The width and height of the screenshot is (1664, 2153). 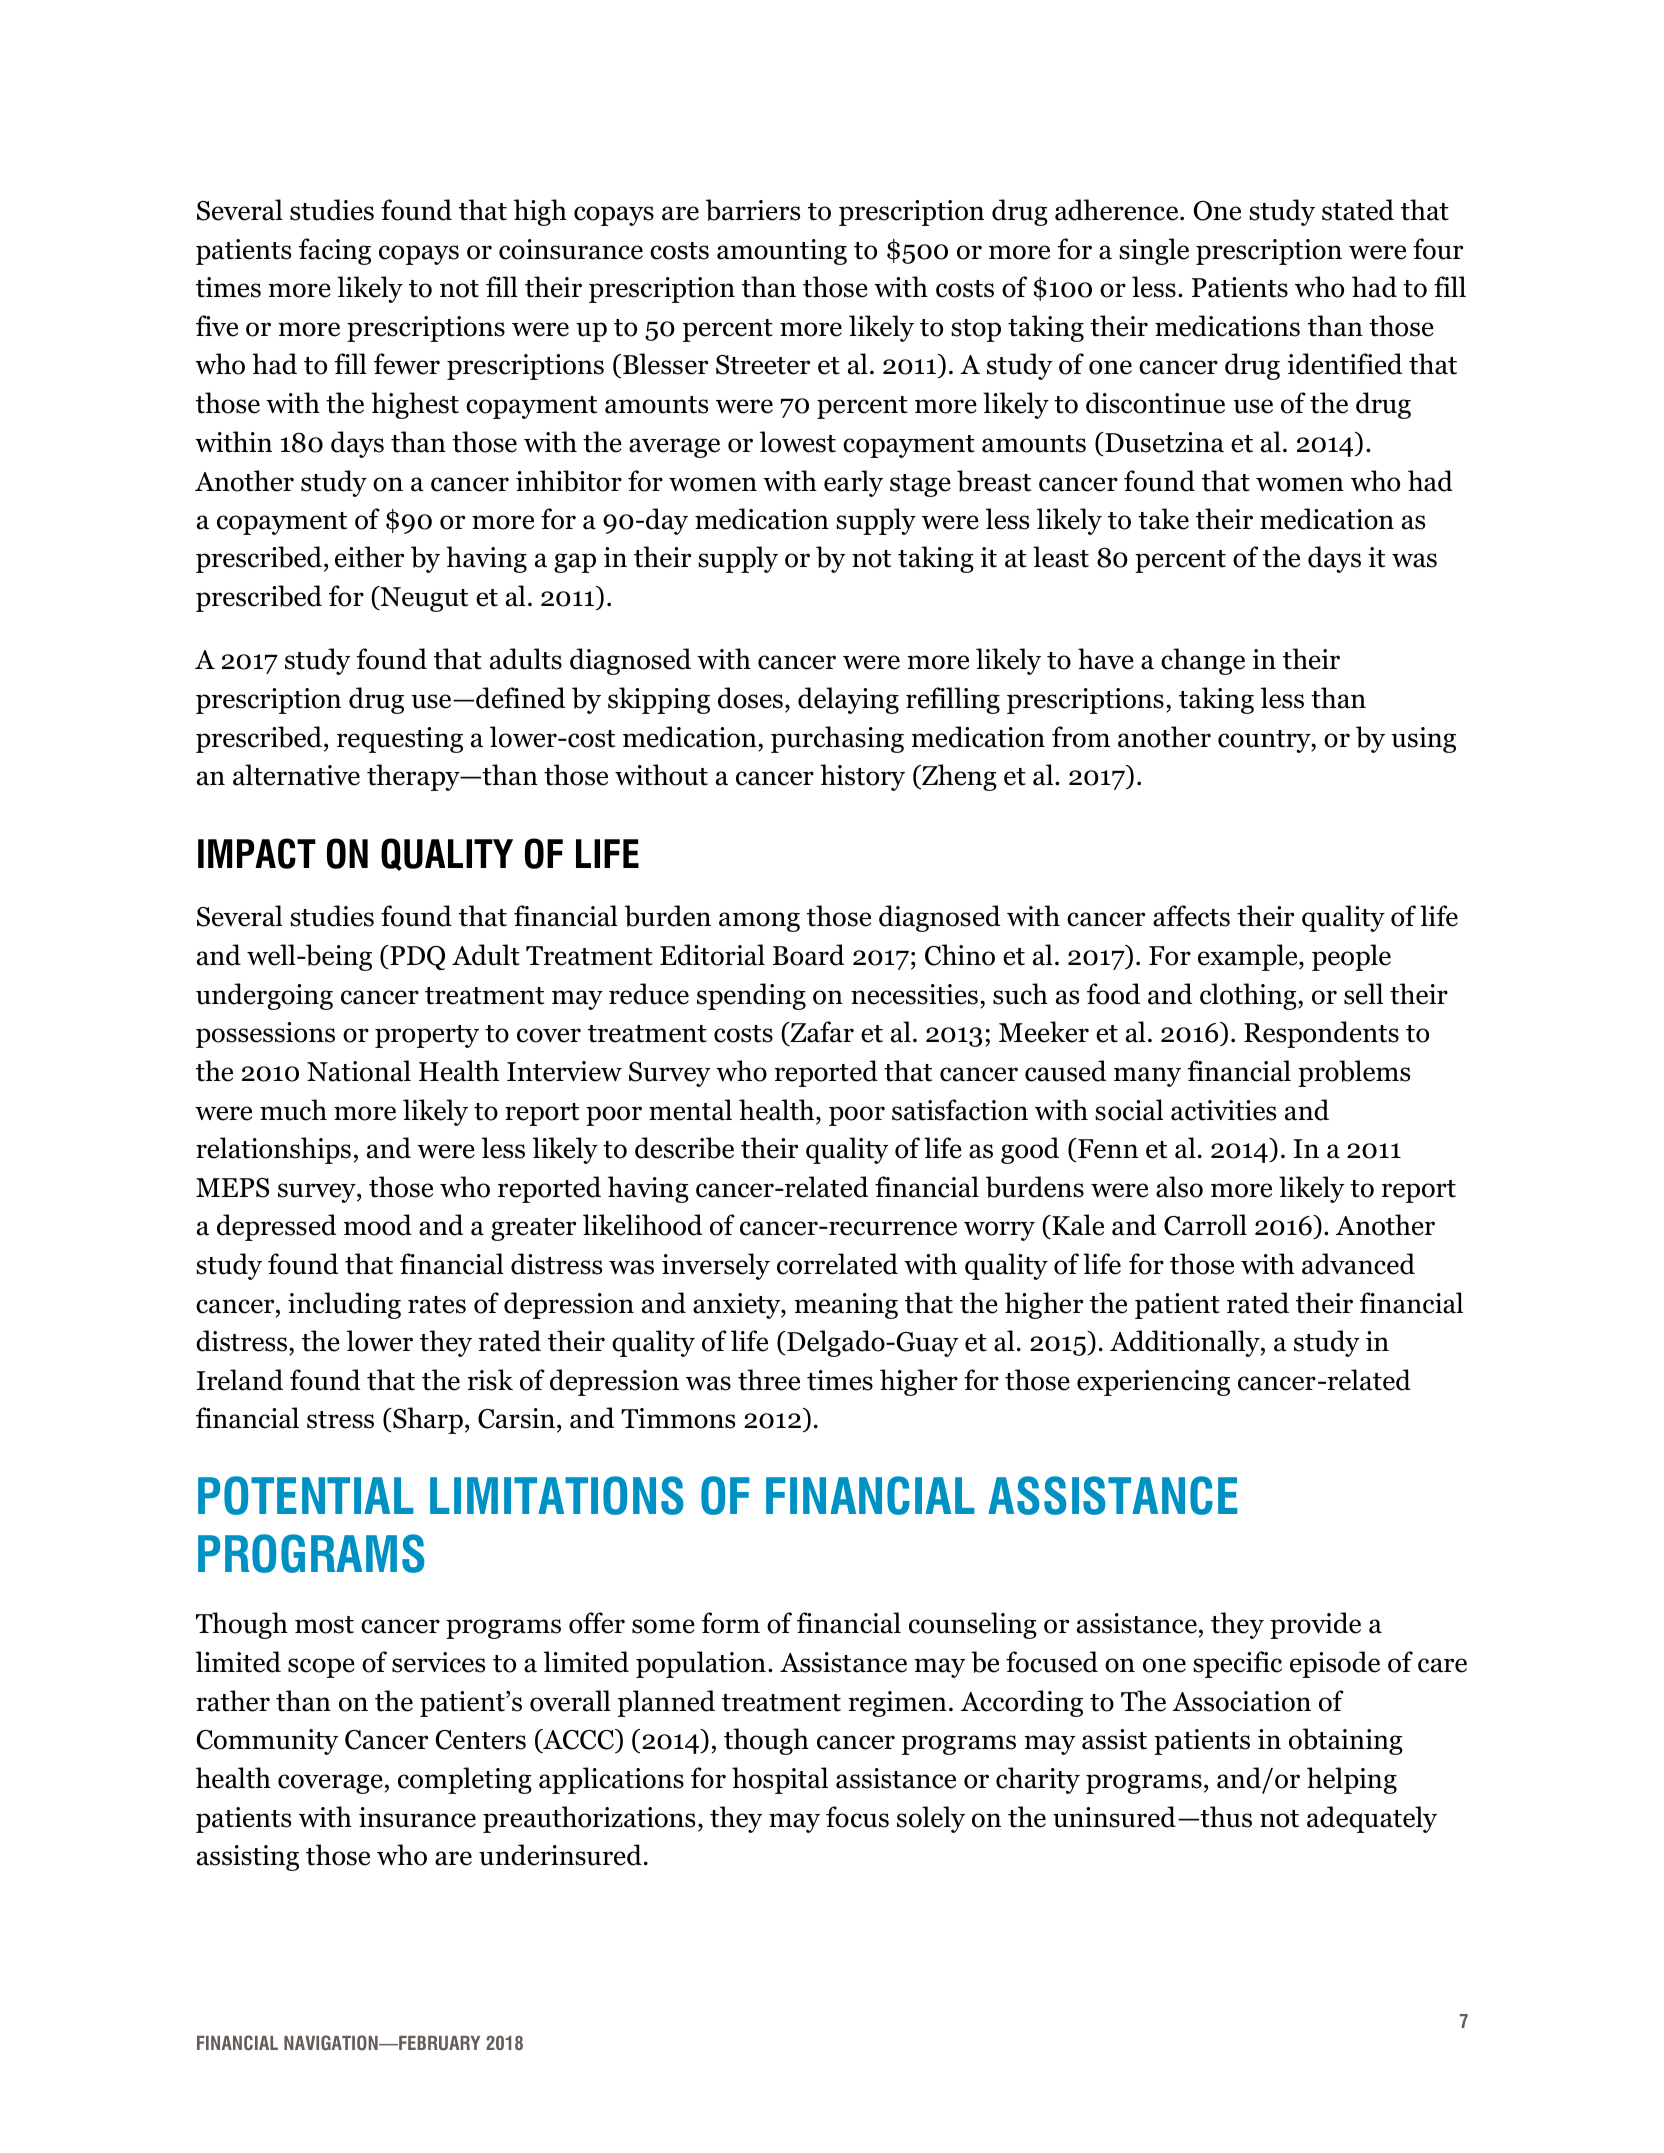 I want to click on facing, so click(x=335, y=251).
